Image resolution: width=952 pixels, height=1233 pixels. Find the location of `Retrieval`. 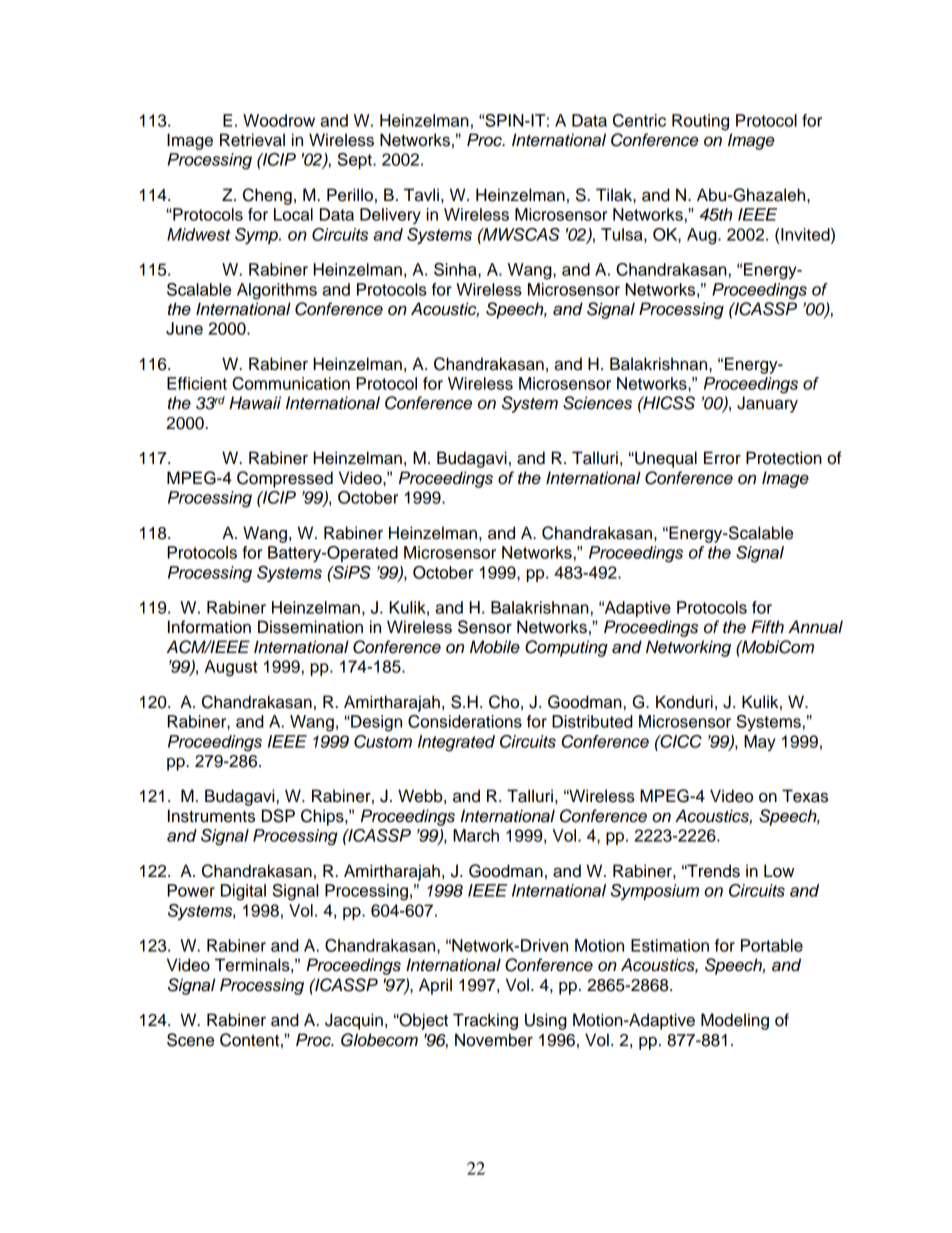

Retrieval is located at coordinates (252, 140).
